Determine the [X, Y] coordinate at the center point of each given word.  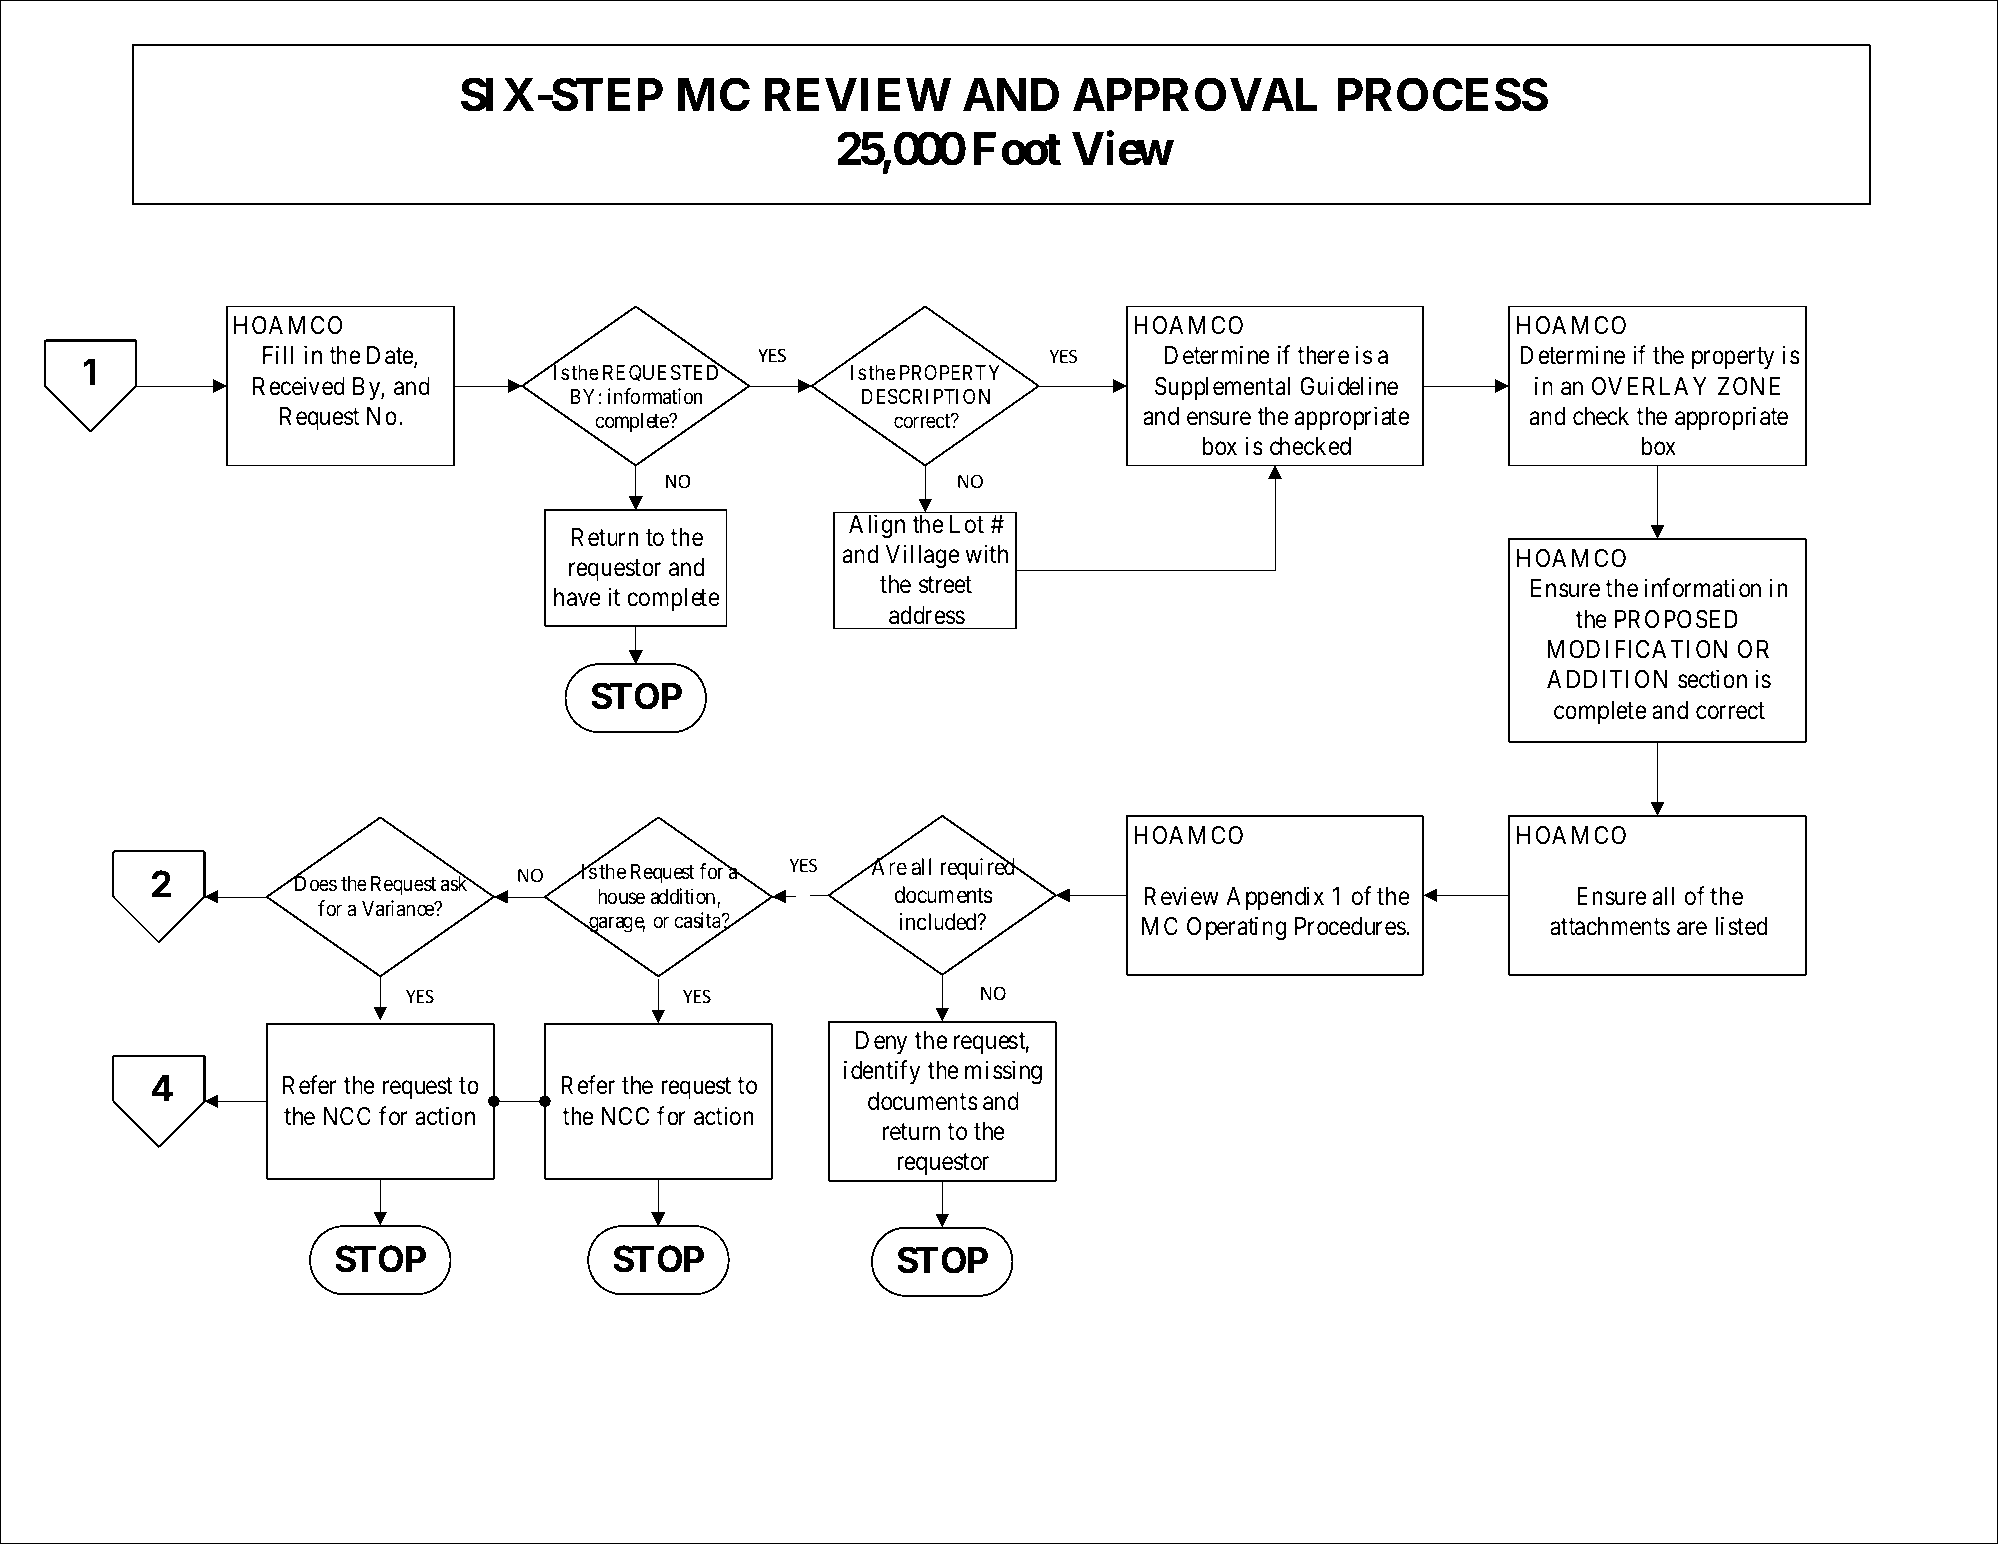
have [577, 597]
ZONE [1749, 386]
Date [390, 355]
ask [455, 883]
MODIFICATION [1637, 649]
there [1323, 355]
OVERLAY [1649, 386]
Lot [967, 524]
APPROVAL [1195, 94]
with [986, 553]
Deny [881, 1042]
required [979, 869]
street [945, 585]
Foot [1017, 149]
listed [1741, 926]
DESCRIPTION [926, 396]
